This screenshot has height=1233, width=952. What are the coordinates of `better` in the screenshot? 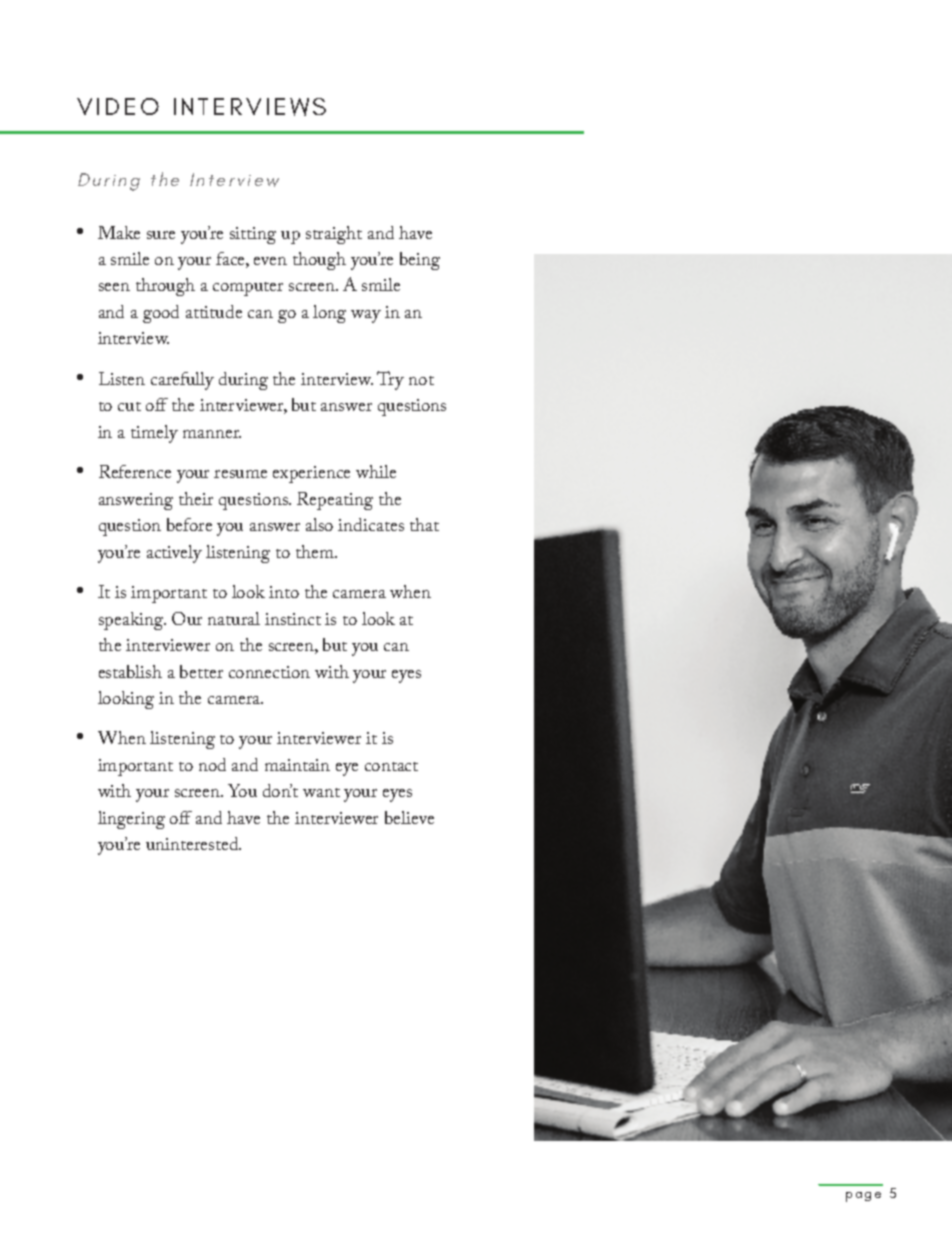 It's located at (201, 671).
